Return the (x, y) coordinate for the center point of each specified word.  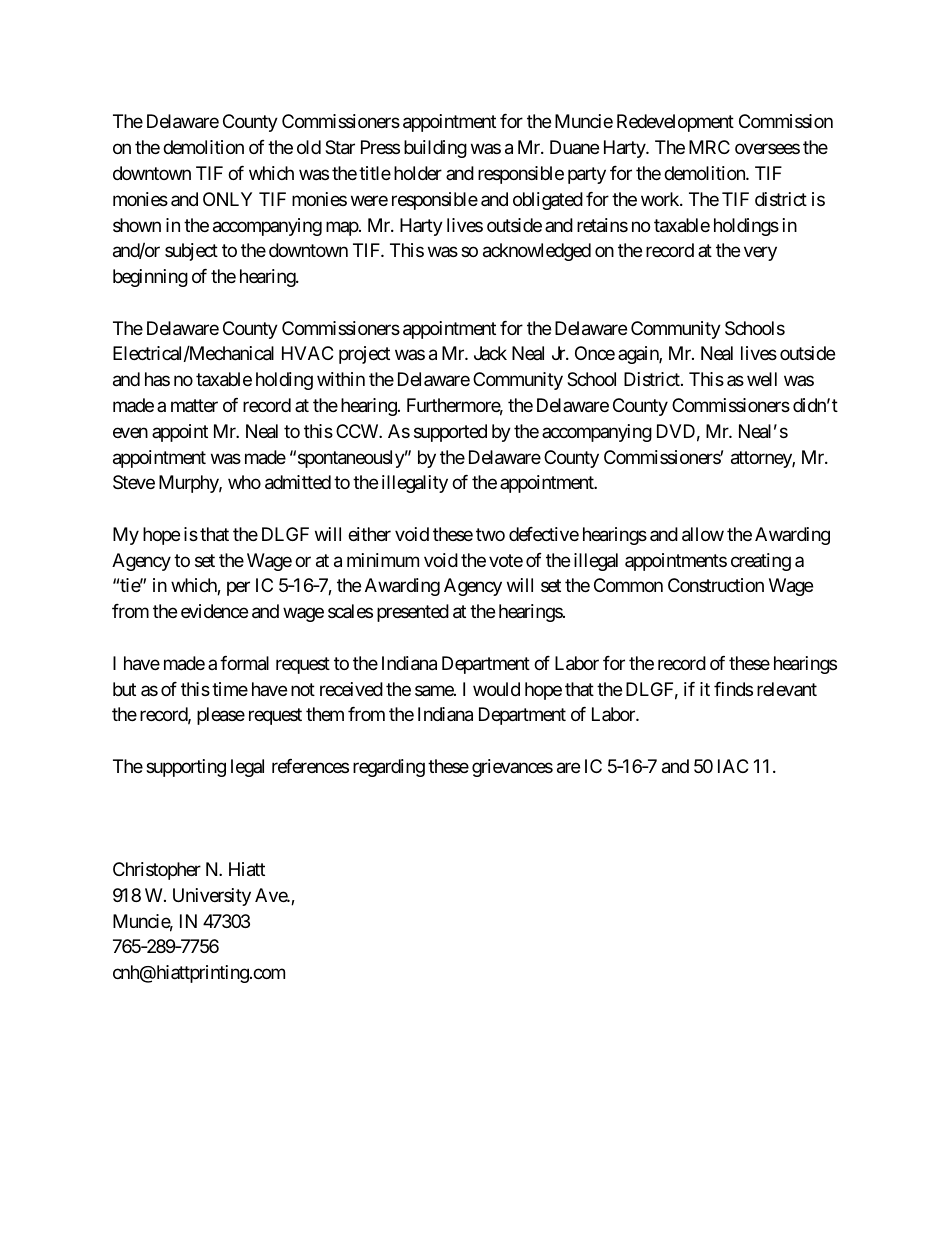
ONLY (227, 199)
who (244, 482)
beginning (150, 278)
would (496, 689)
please (221, 716)
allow (703, 534)
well (762, 379)
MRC (709, 147)
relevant (787, 689)
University (212, 897)
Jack (490, 353)
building (435, 149)
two (490, 534)
